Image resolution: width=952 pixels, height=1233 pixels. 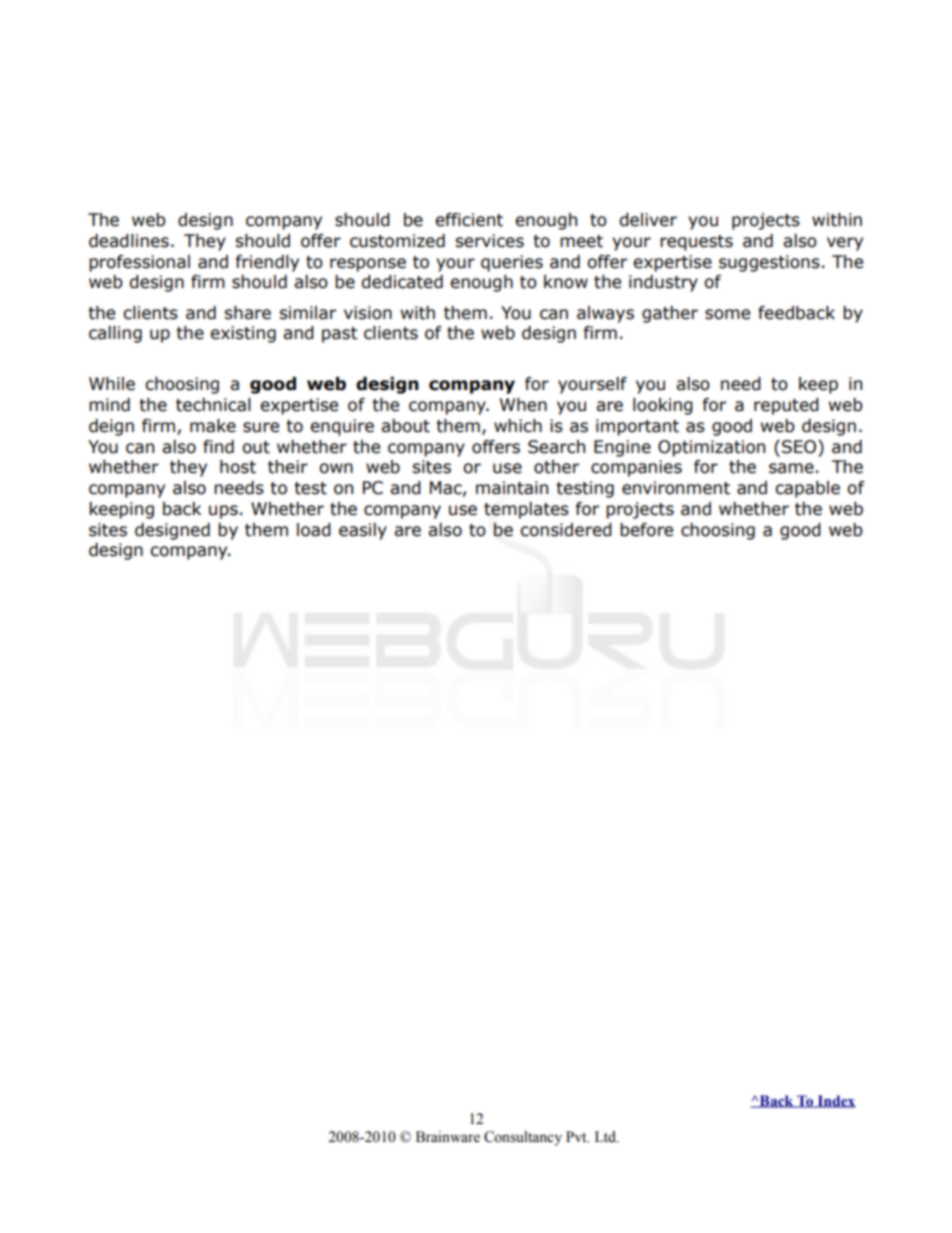 I want to click on Pvt, so click(x=577, y=1136).
